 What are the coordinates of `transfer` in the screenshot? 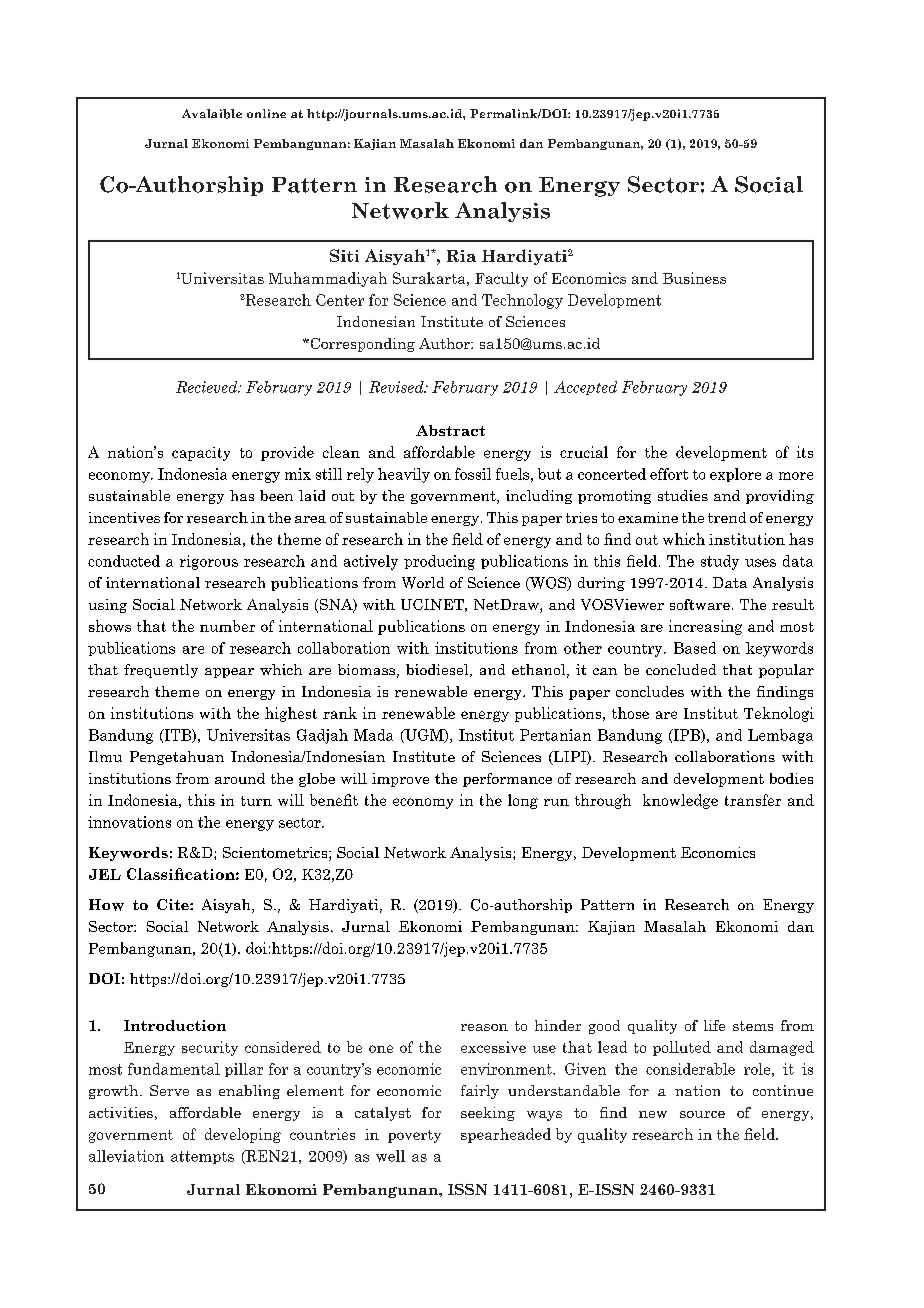 It's located at (753, 800).
